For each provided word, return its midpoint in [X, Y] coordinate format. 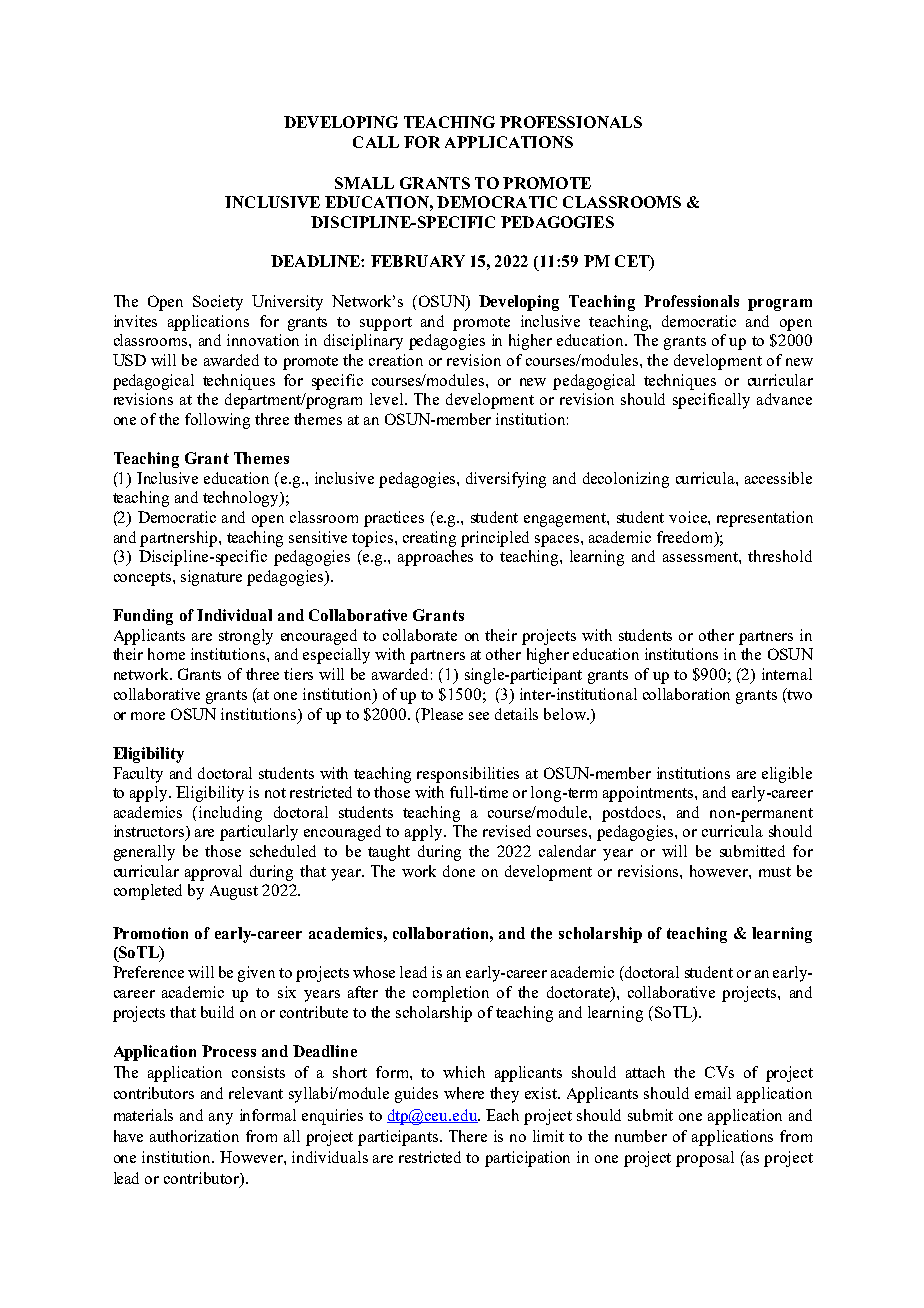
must [775, 872]
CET [633, 262]
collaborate [420, 635]
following [217, 421]
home [166, 654]
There [468, 1136]
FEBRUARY [418, 261]
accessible [778, 478]
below [566, 714]
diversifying [506, 480]
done [459, 871]
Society [218, 303]
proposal [705, 1159]
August [234, 892]
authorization [194, 1136]
